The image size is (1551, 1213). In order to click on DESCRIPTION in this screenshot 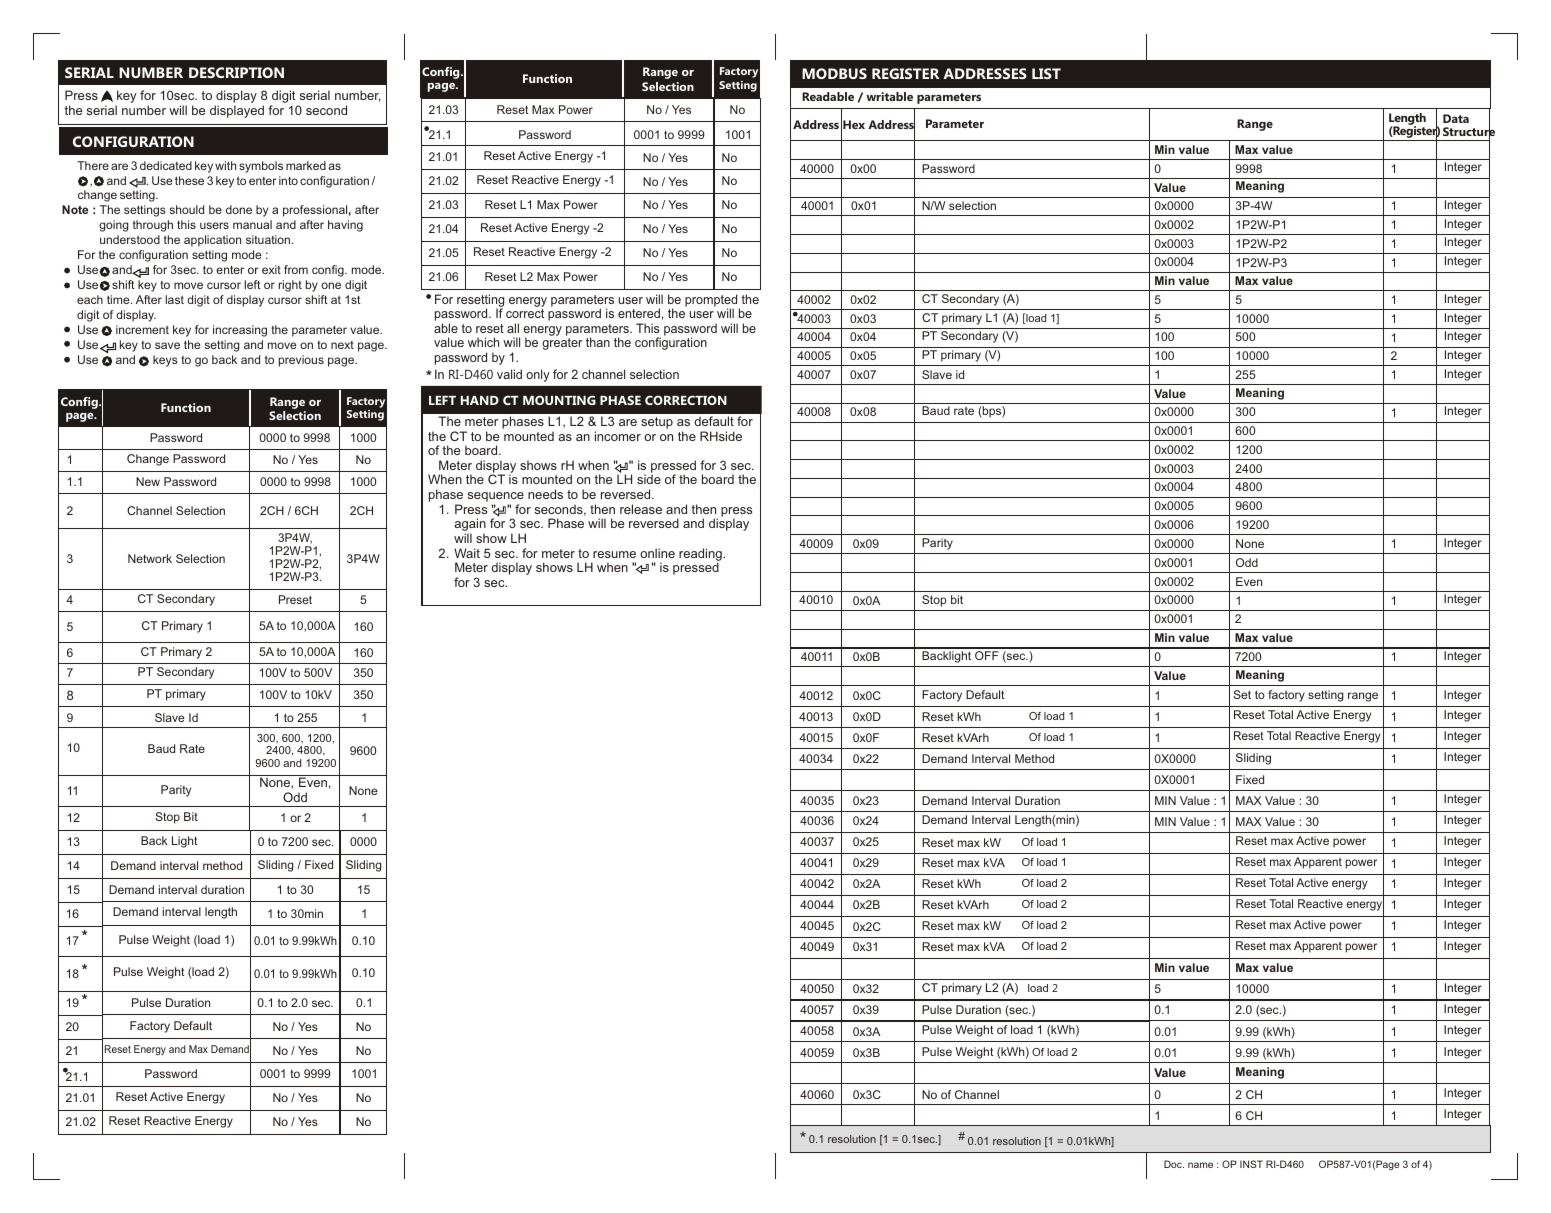, I will do `click(236, 72)`.
